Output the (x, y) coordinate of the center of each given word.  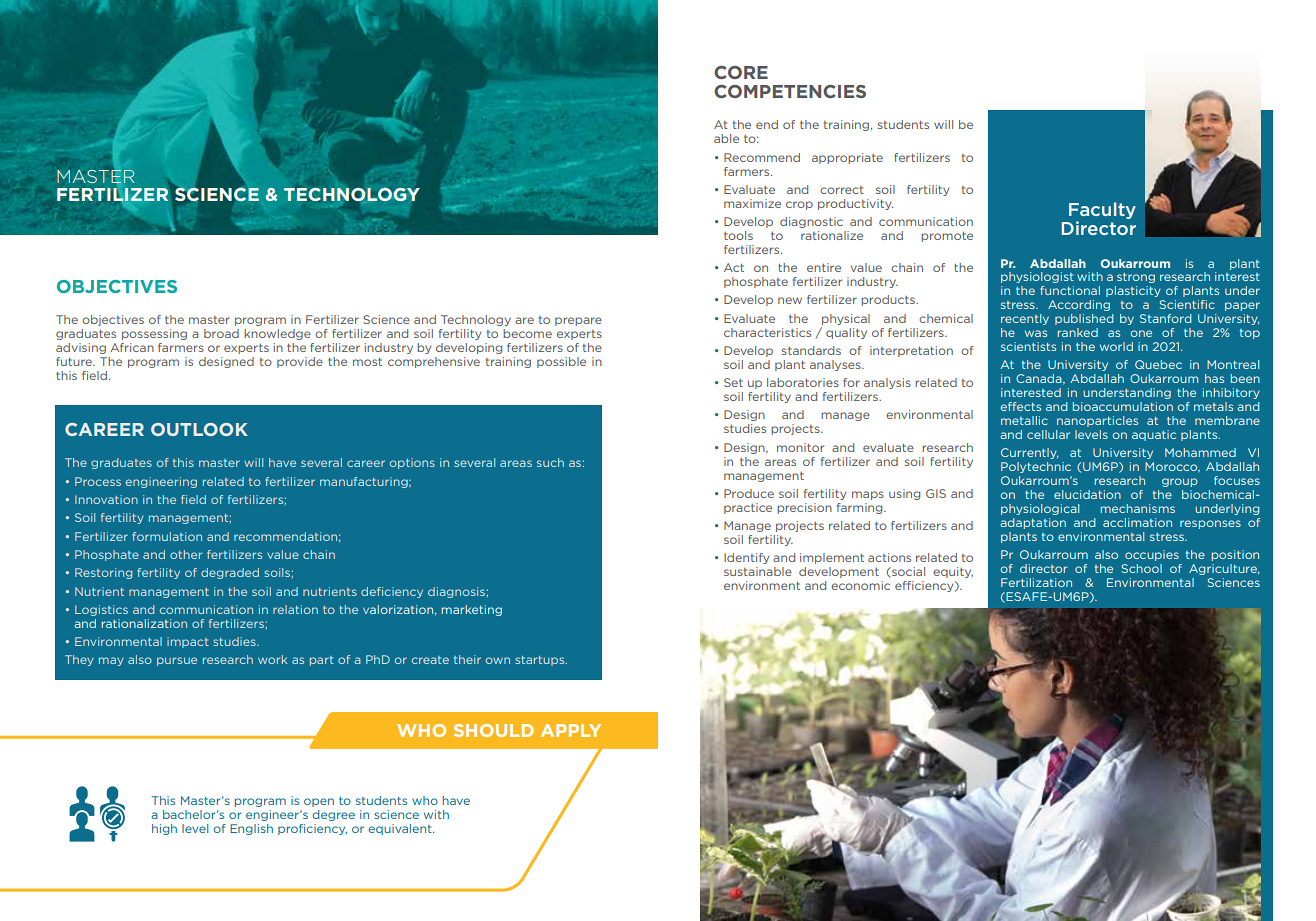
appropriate (847, 158)
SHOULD (494, 730)
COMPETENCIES (790, 91)
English (251, 829)
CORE (741, 72)
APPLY (571, 730)
